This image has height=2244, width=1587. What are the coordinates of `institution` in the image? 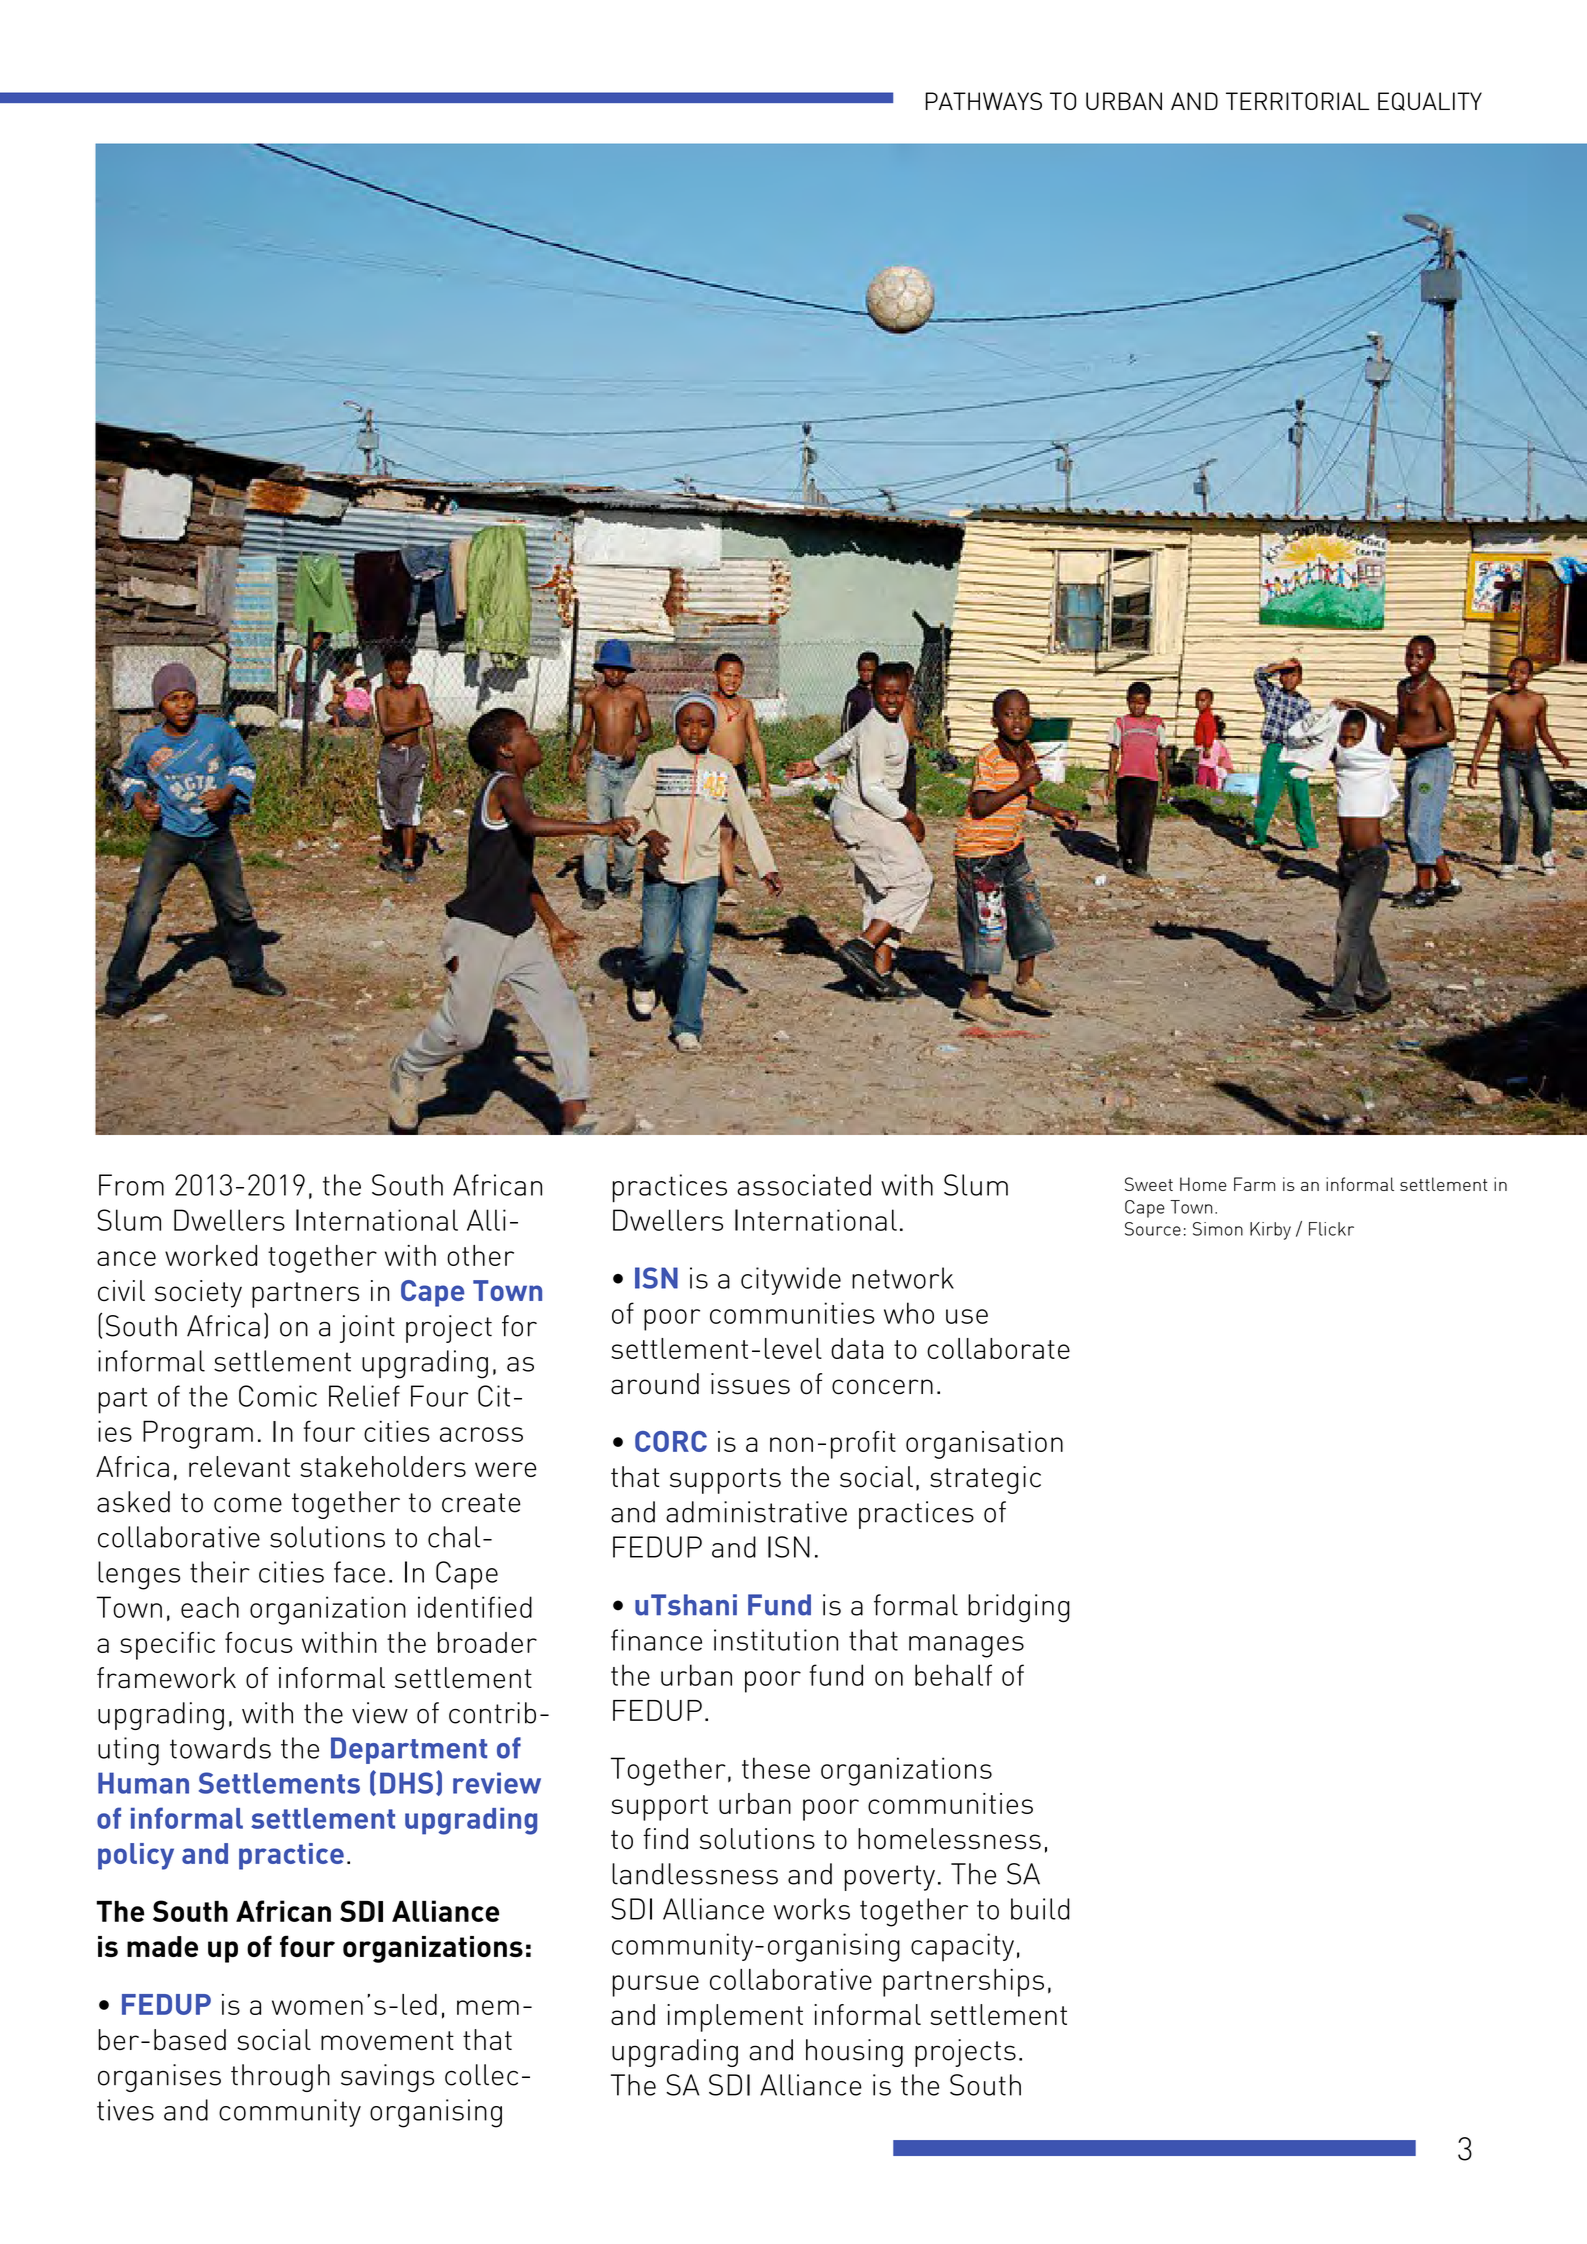 It's located at (776, 1640).
